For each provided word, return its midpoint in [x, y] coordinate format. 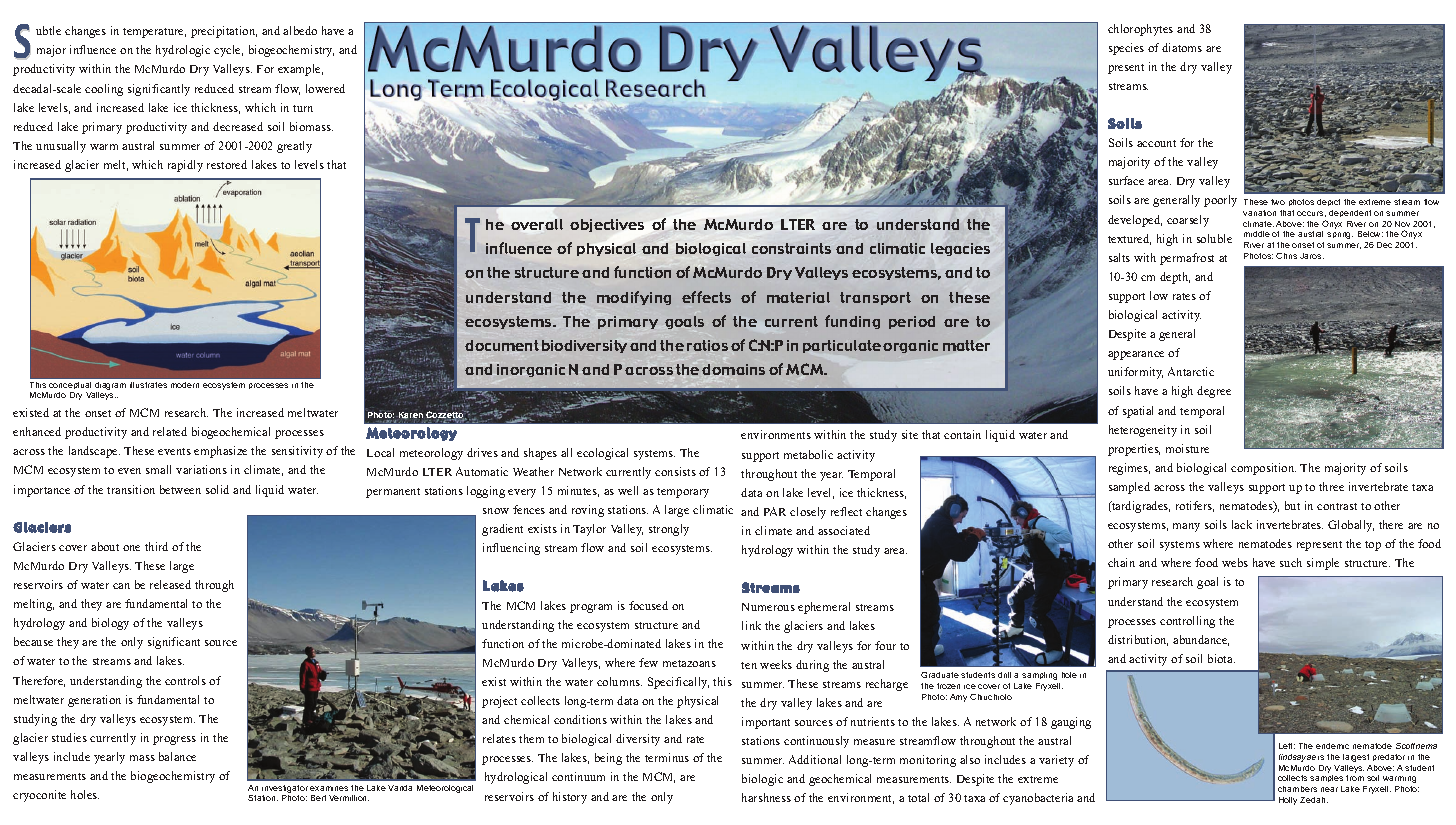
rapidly [185, 166]
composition [1263, 469]
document [502, 345]
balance [177, 756]
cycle [228, 51]
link [751, 625]
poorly [1220, 201]
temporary [683, 493]
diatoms [1182, 47]
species [1126, 49]
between [180, 489]
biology [110, 624]
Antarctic [1191, 371]
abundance [1201, 640]
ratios [707, 345]
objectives [607, 225]
